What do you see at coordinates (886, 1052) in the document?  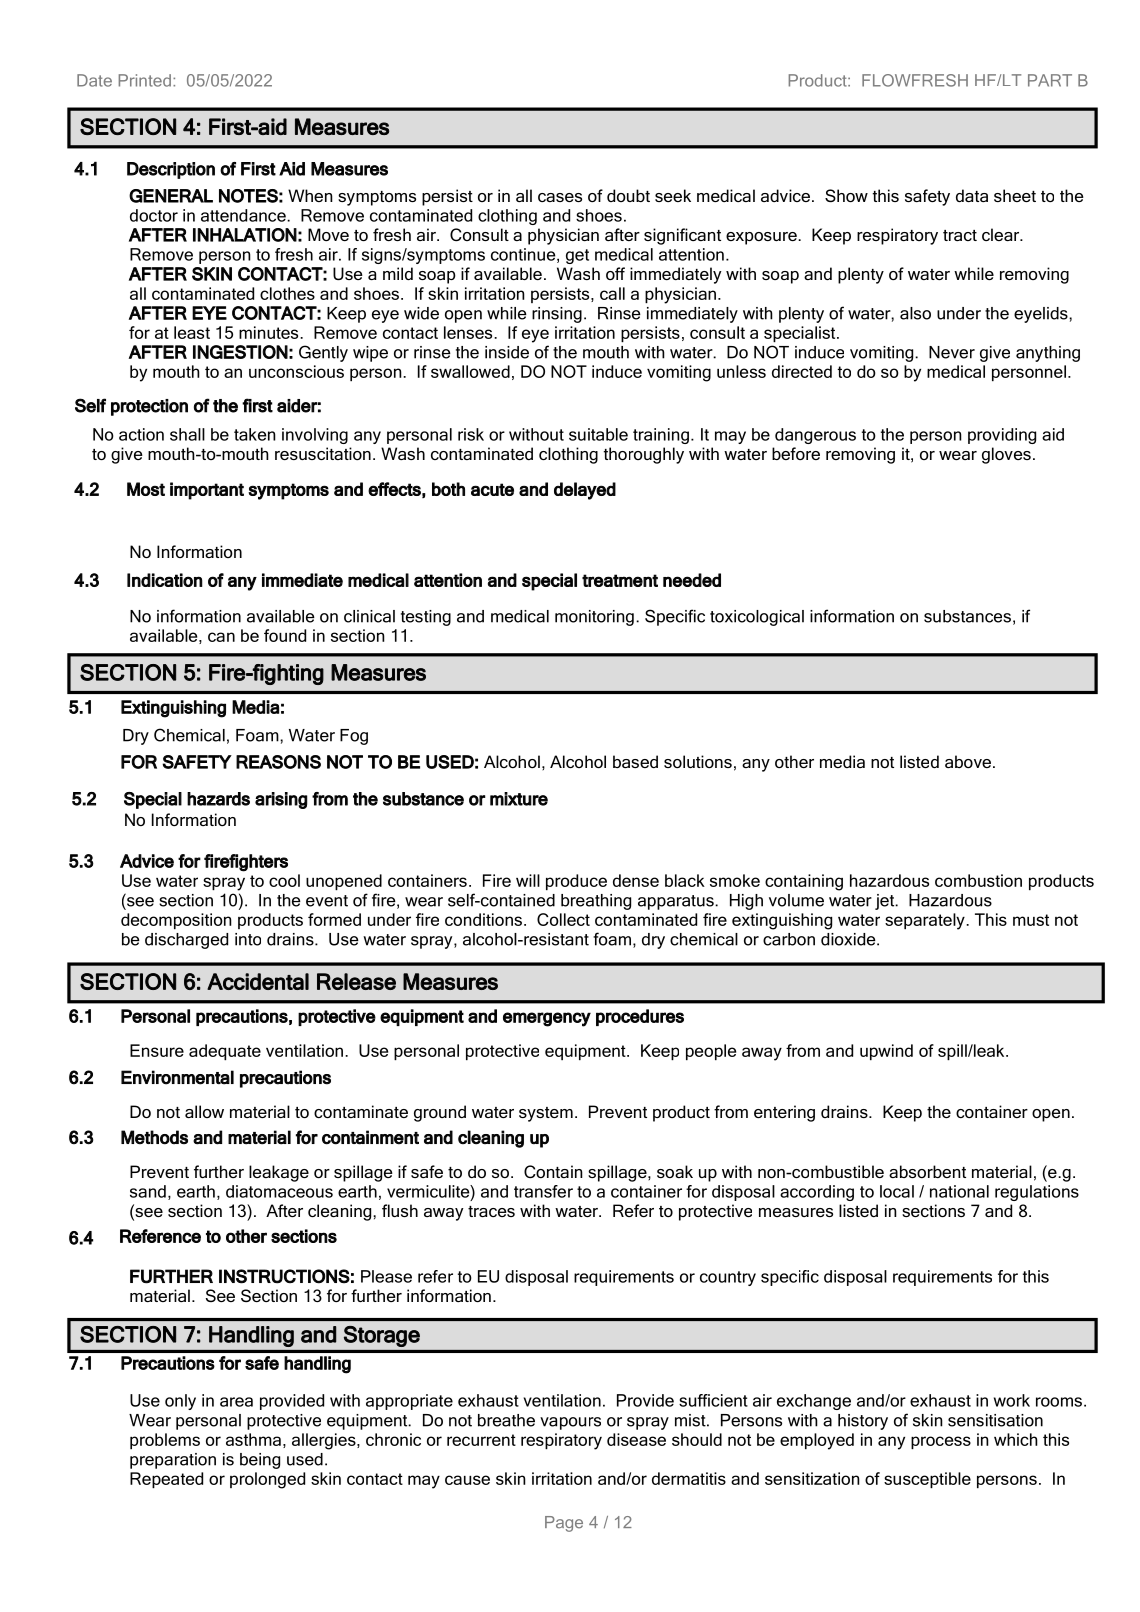 I see `upwind` at bounding box center [886, 1052].
